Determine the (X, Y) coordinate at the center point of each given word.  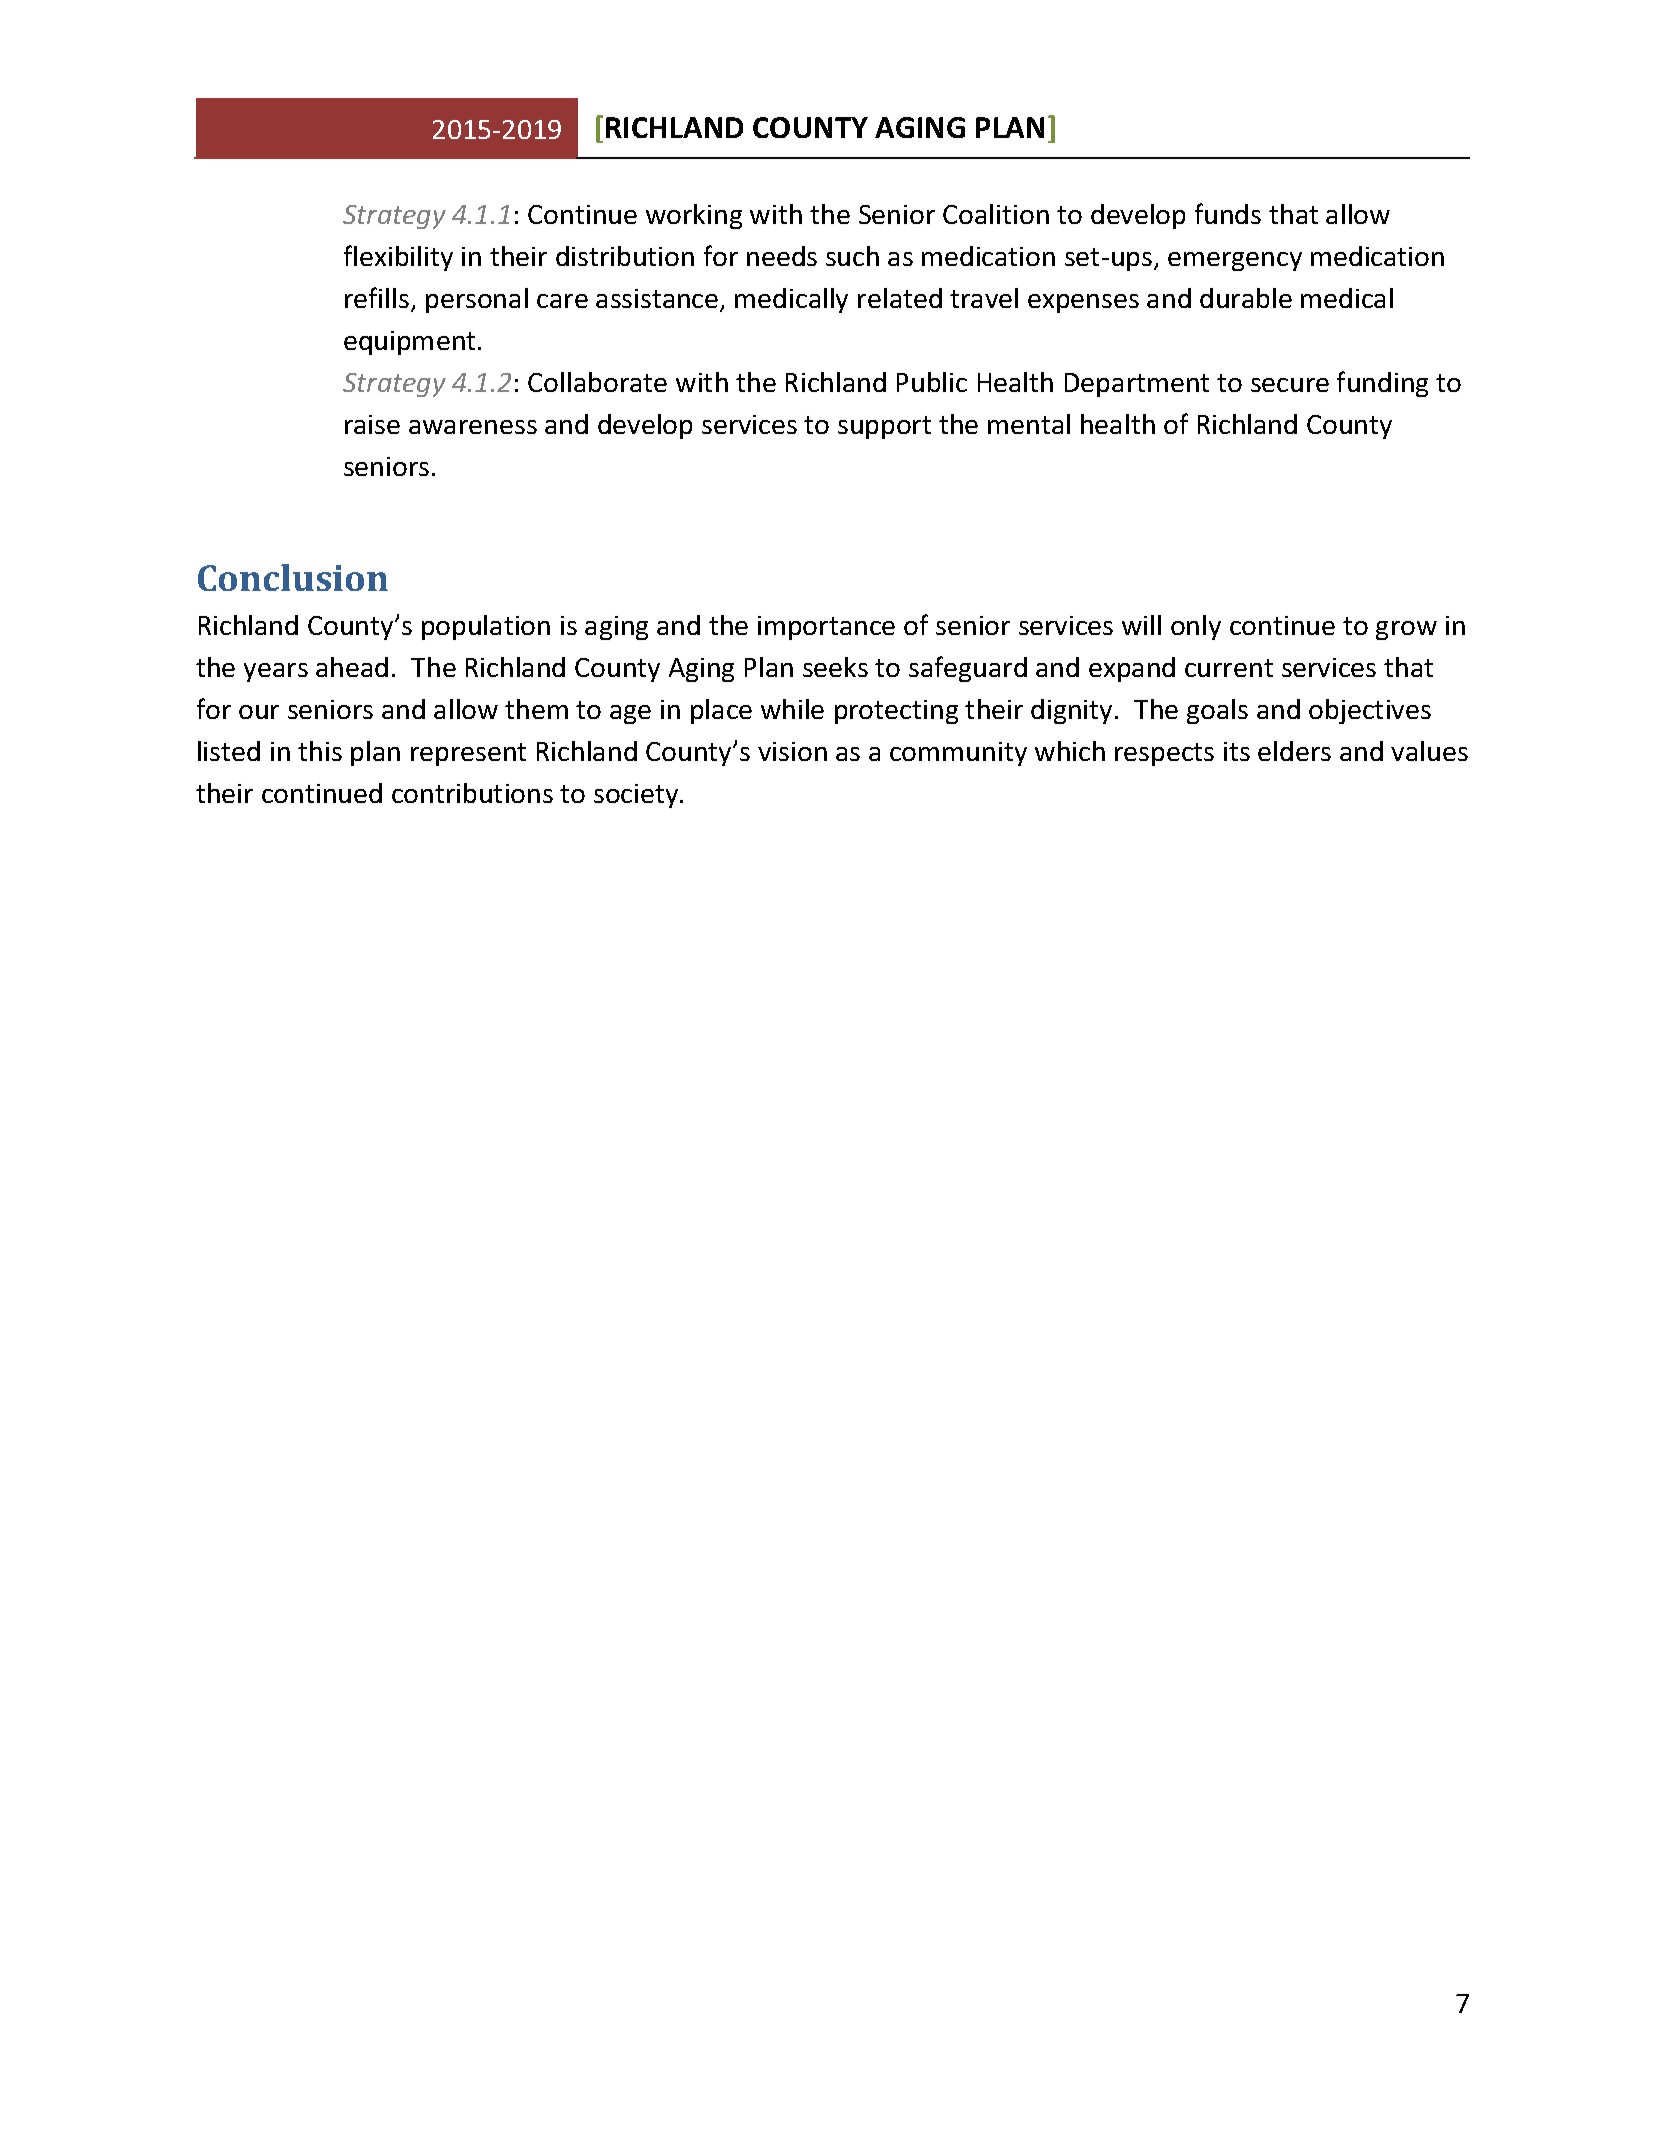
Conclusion (293, 577)
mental (1029, 424)
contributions (472, 793)
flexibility (398, 258)
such (852, 256)
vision (792, 751)
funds (1228, 213)
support (884, 427)
